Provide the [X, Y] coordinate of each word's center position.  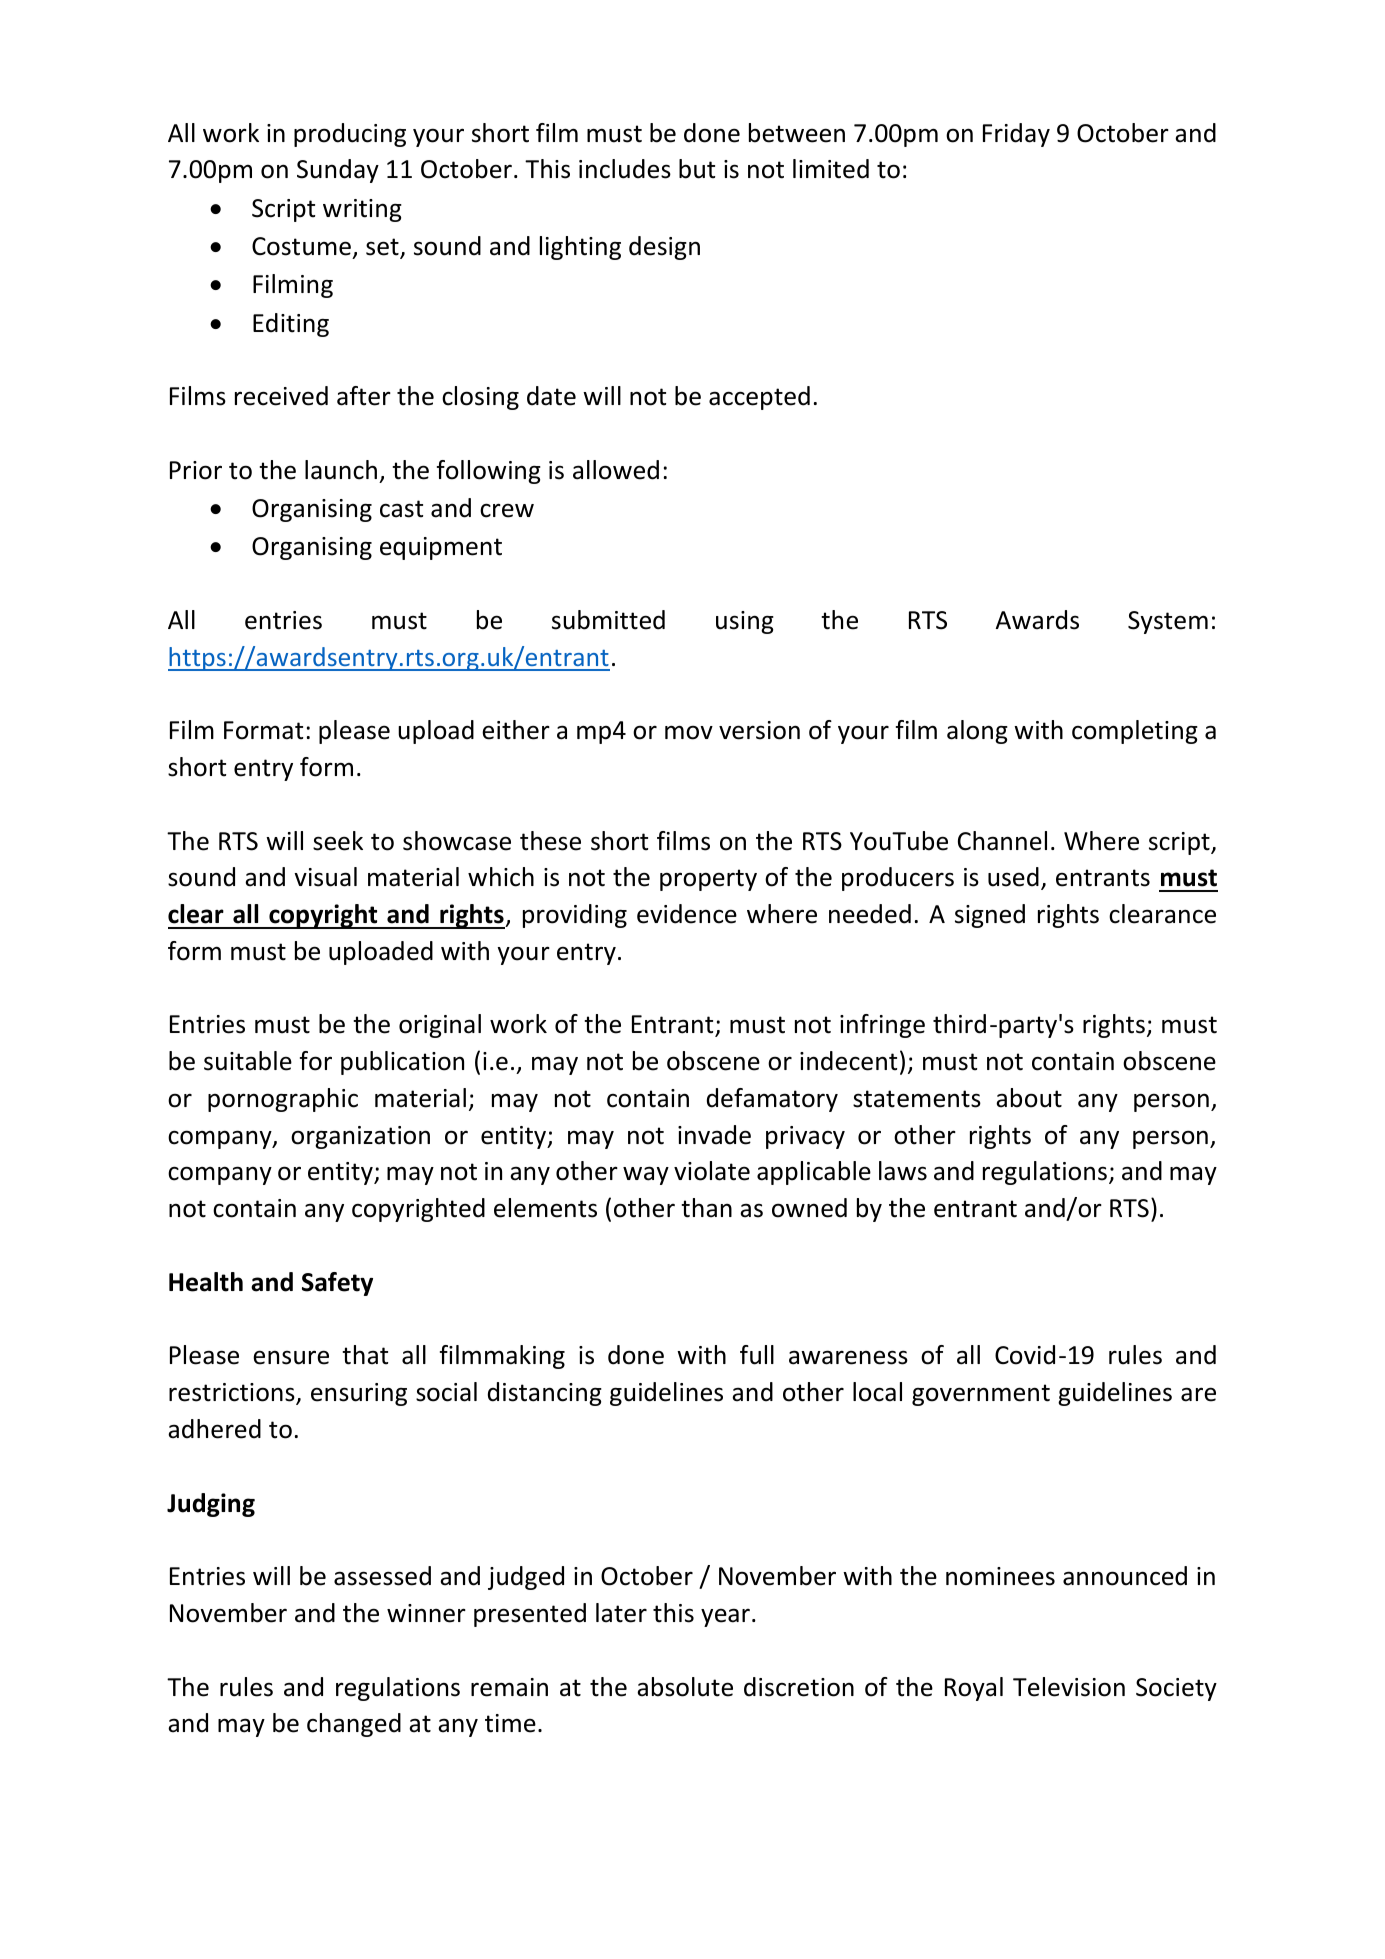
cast [401, 509]
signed [990, 916]
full [757, 1355]
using [745, 622]
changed [354, 1725]
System [1168, 622]
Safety [337, 1284]
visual [325, 877]
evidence [687, 914]
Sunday [338, 171]
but [697, 169]
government [981, 1395]
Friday [1016, 135]
